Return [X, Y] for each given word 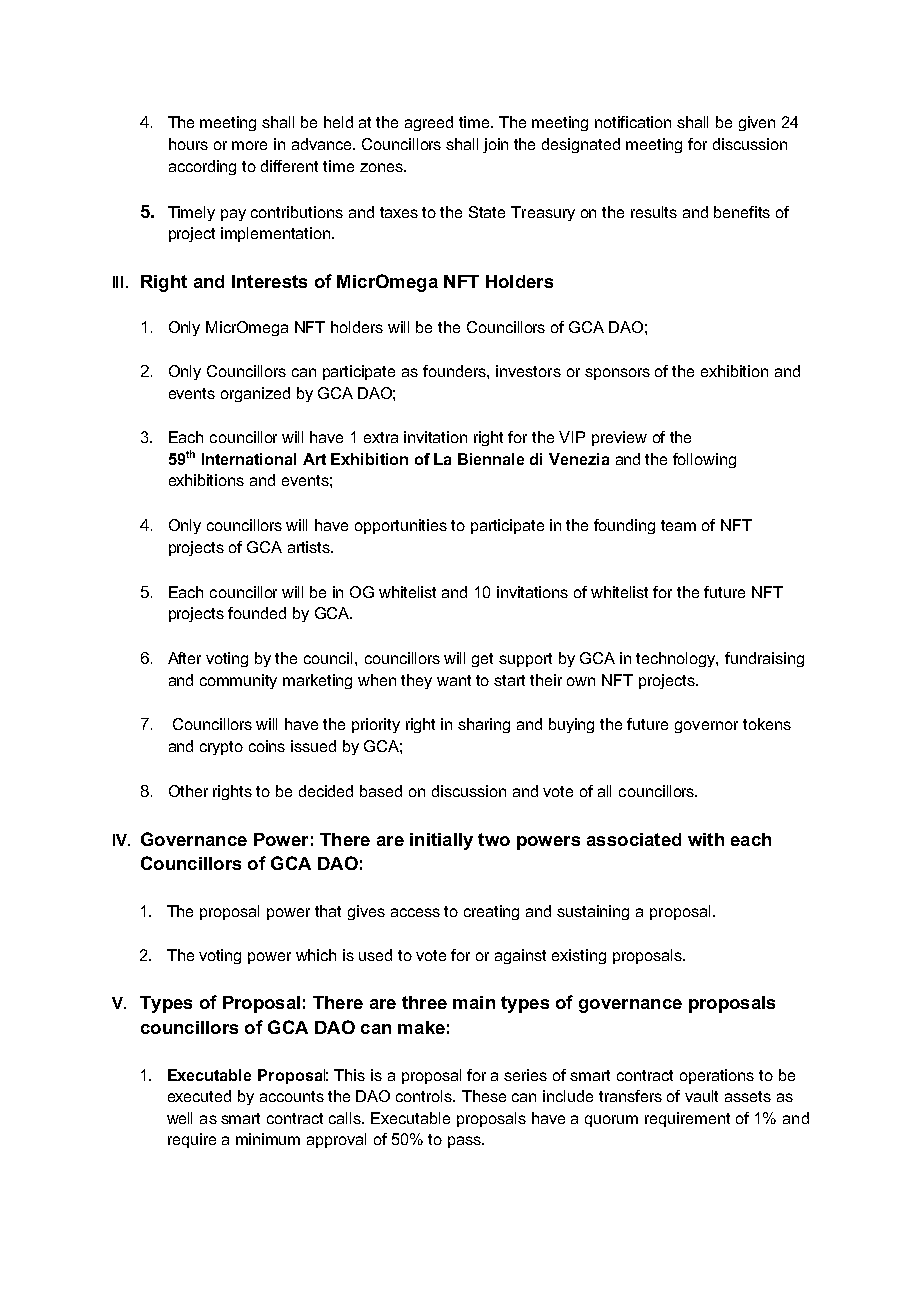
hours [188, 144]
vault [701, 1096]
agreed [429, 123]
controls [425, 1096]
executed [199, 1096]
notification [633, 122]
